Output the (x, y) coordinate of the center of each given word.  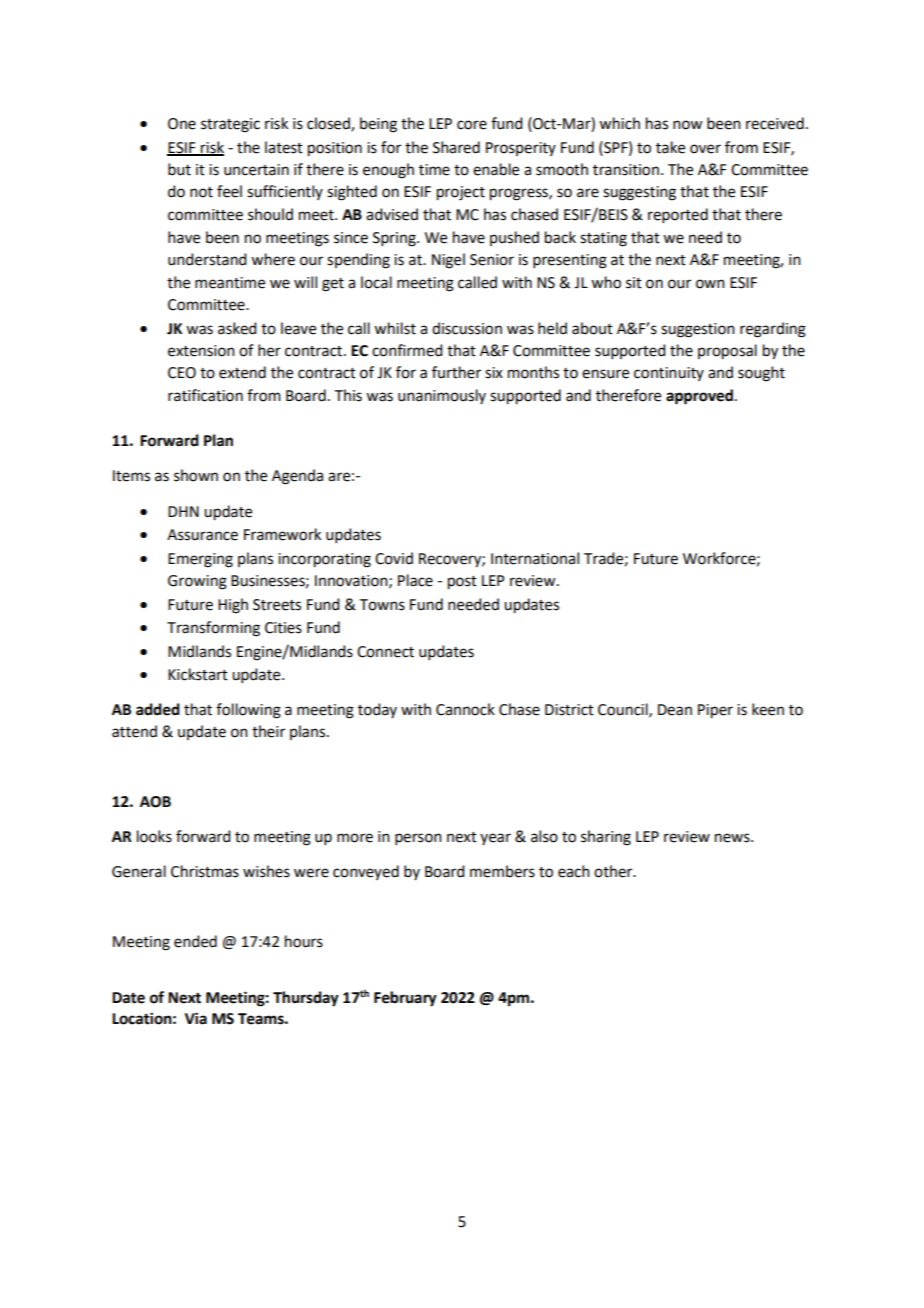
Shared (456, 147)
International (535, 558)
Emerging (200, 560)
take (670, 147)
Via (196, 1018)
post (462, 583)
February (405, 999)
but (179, 169)
